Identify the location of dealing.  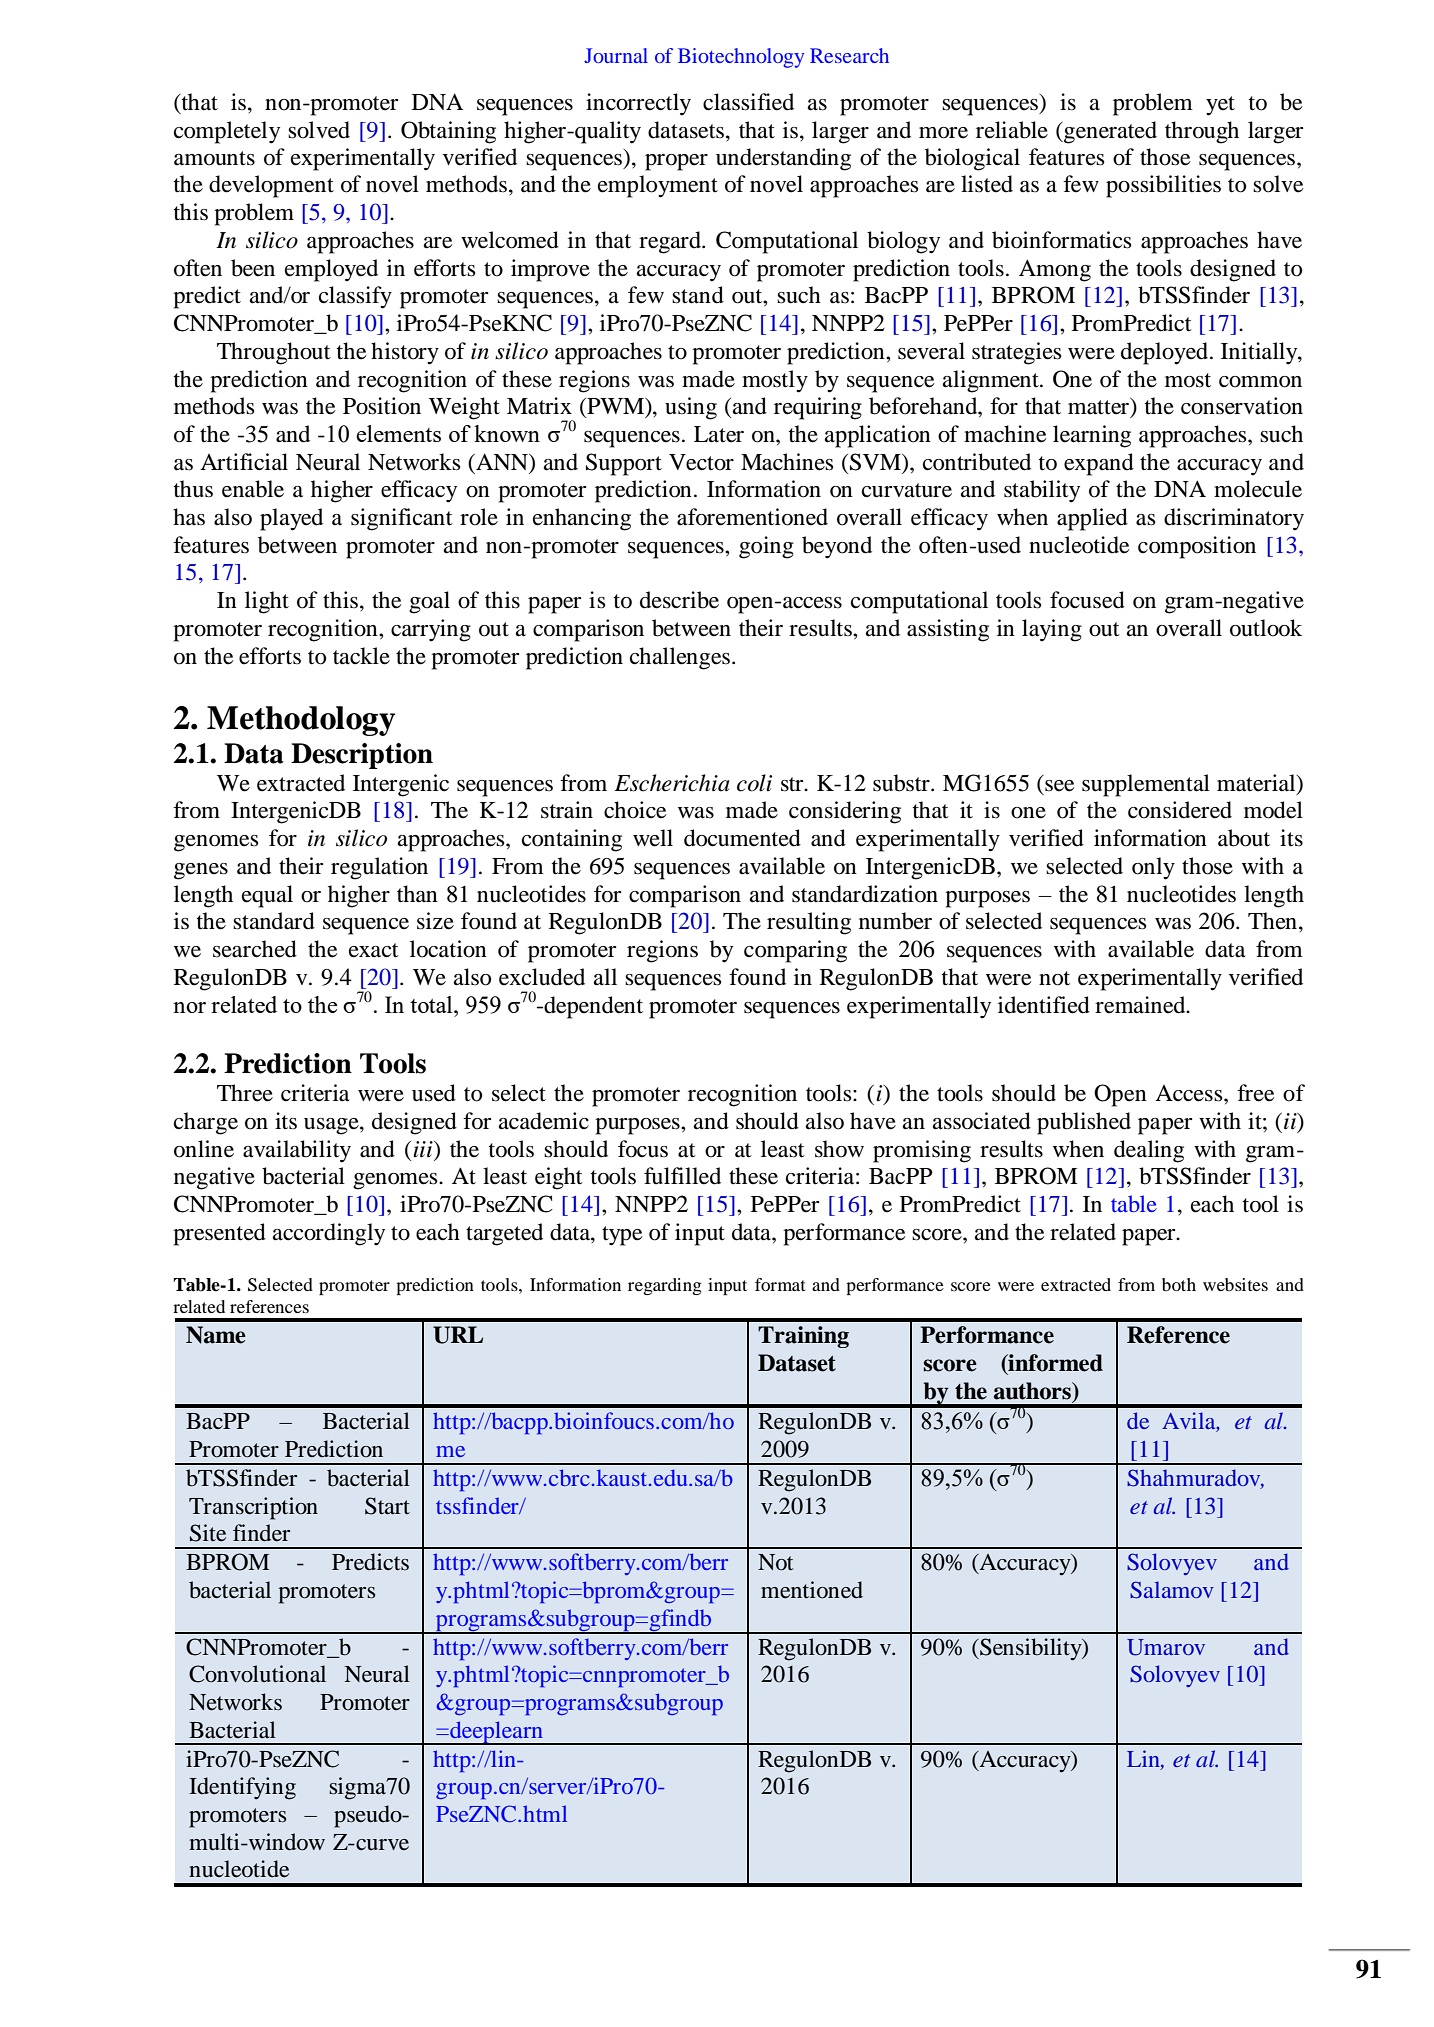
(1149, 1151).
